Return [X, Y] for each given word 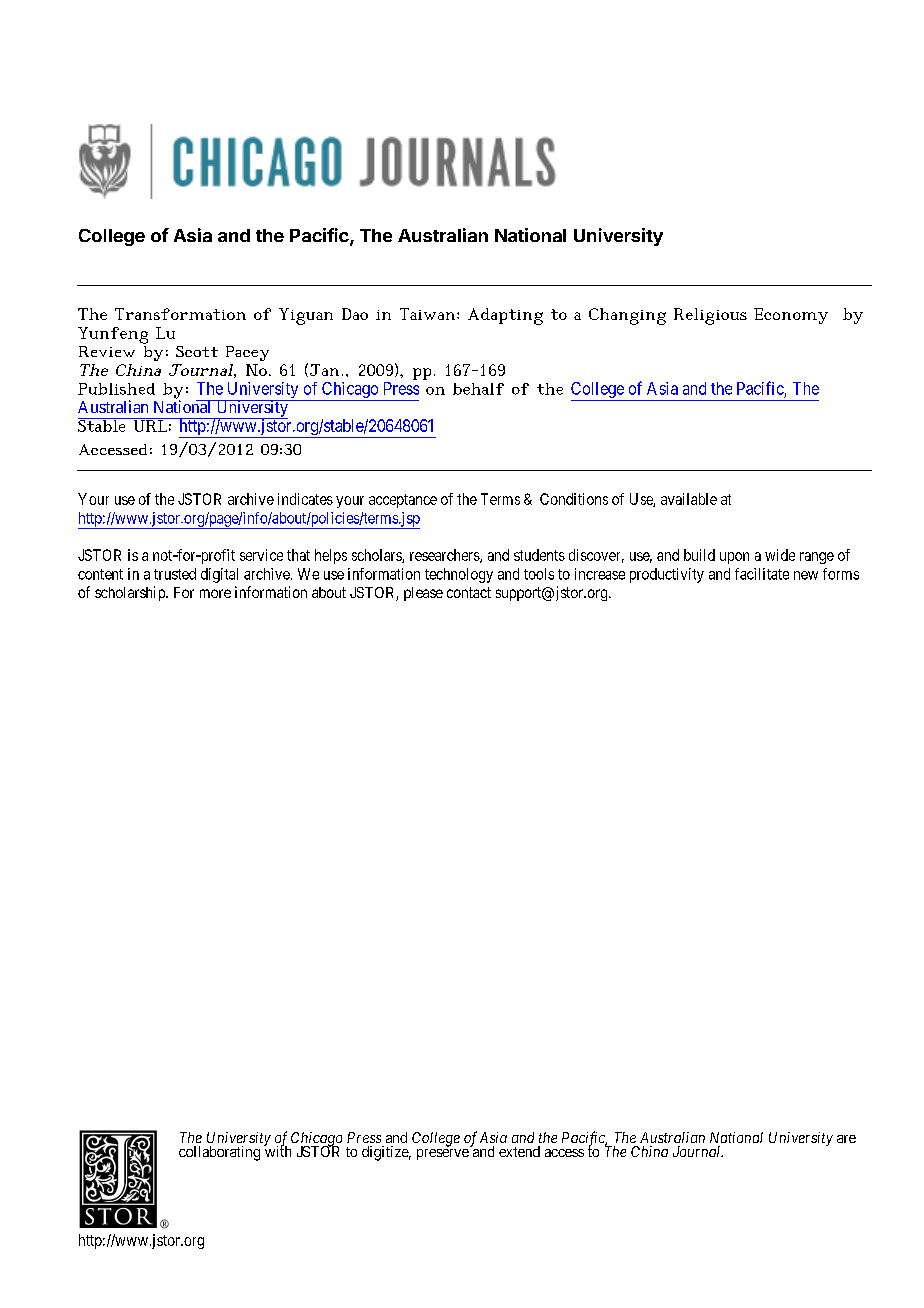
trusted [175, 574]
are [846, 1139]
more [215, 593]
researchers [445, 556]
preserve [443, 1154]
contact [469, 592]
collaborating [219, 1153]
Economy [791, 316]
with [277, 1150]
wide [780, 555]
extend [519, 1151]
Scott [197, 351]
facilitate [762, 574]
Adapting [505, 316]
